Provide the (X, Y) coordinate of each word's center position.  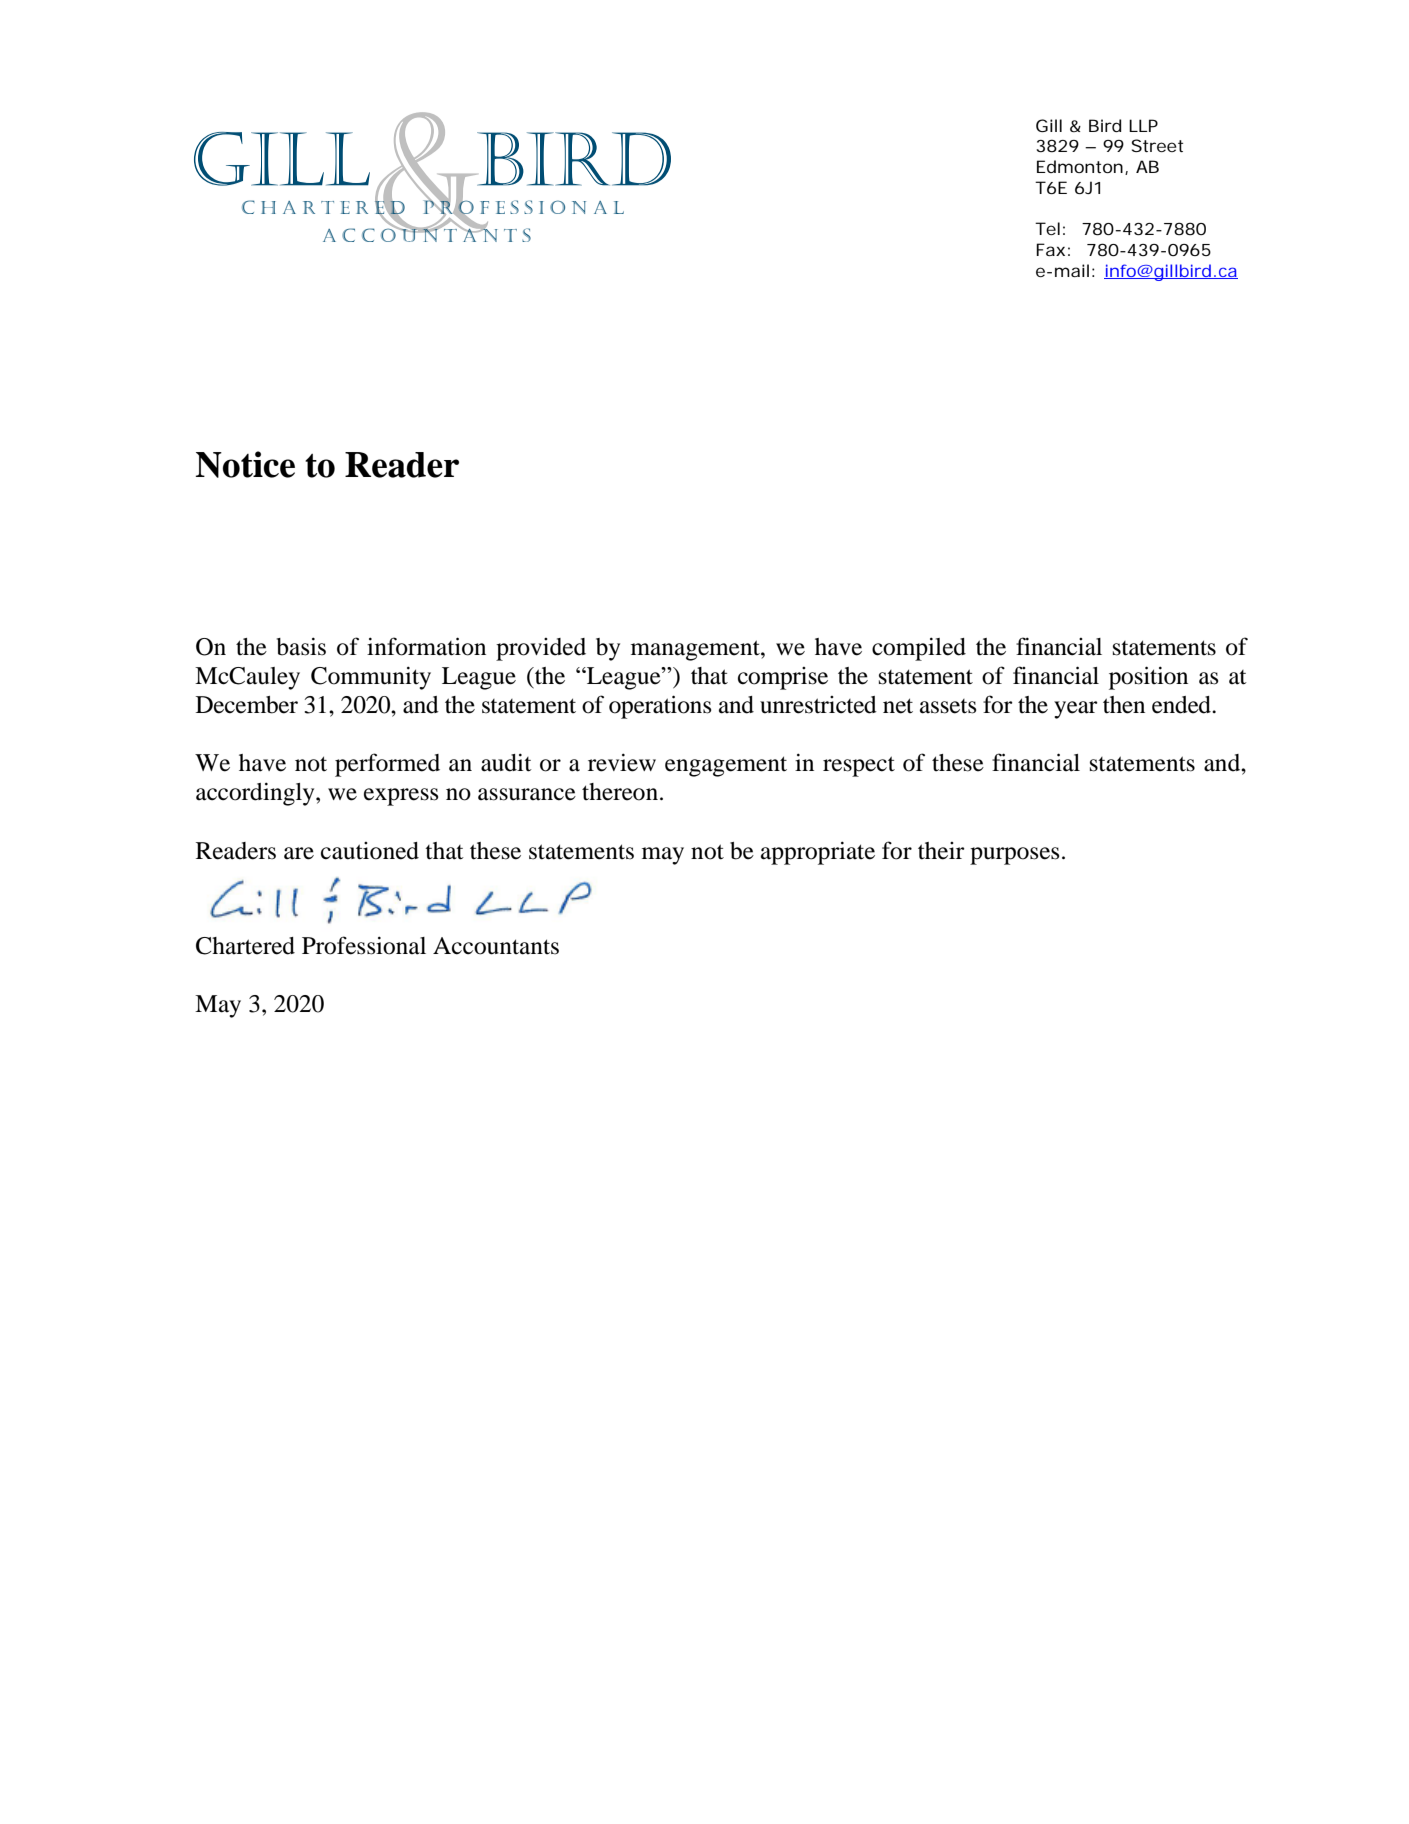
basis (301, 646)
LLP (1143, 125)
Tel (1047, 228)
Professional (364, 945)
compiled (919, 649)
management (696, 650)
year (1076, 710)
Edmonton (1080, 166)
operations (660, 707)
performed (387, 765)
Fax (1050, 249)
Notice (245, 464)
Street (1157, 145)
